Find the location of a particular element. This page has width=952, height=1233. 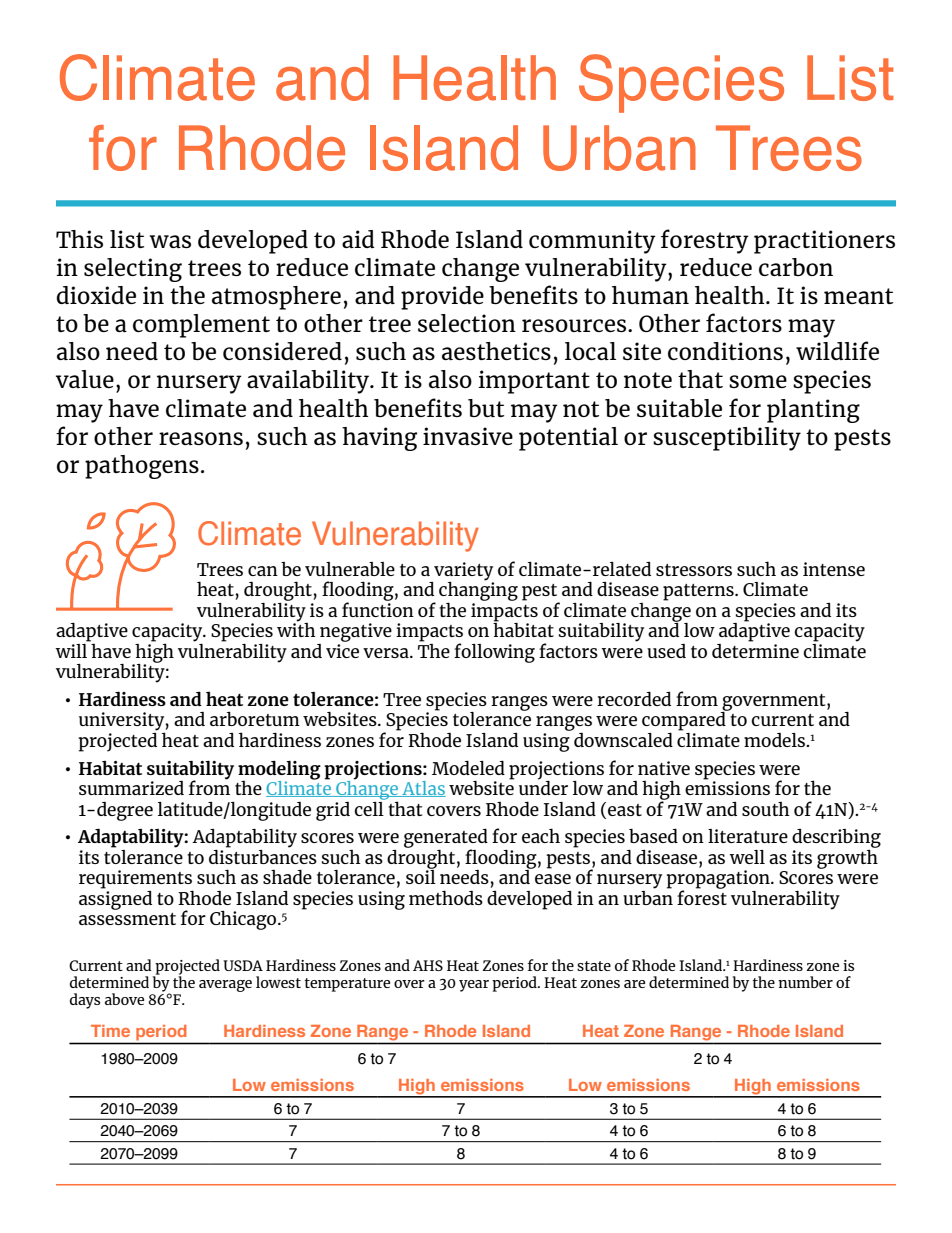

selecting is located at coordinates (133, 270).
